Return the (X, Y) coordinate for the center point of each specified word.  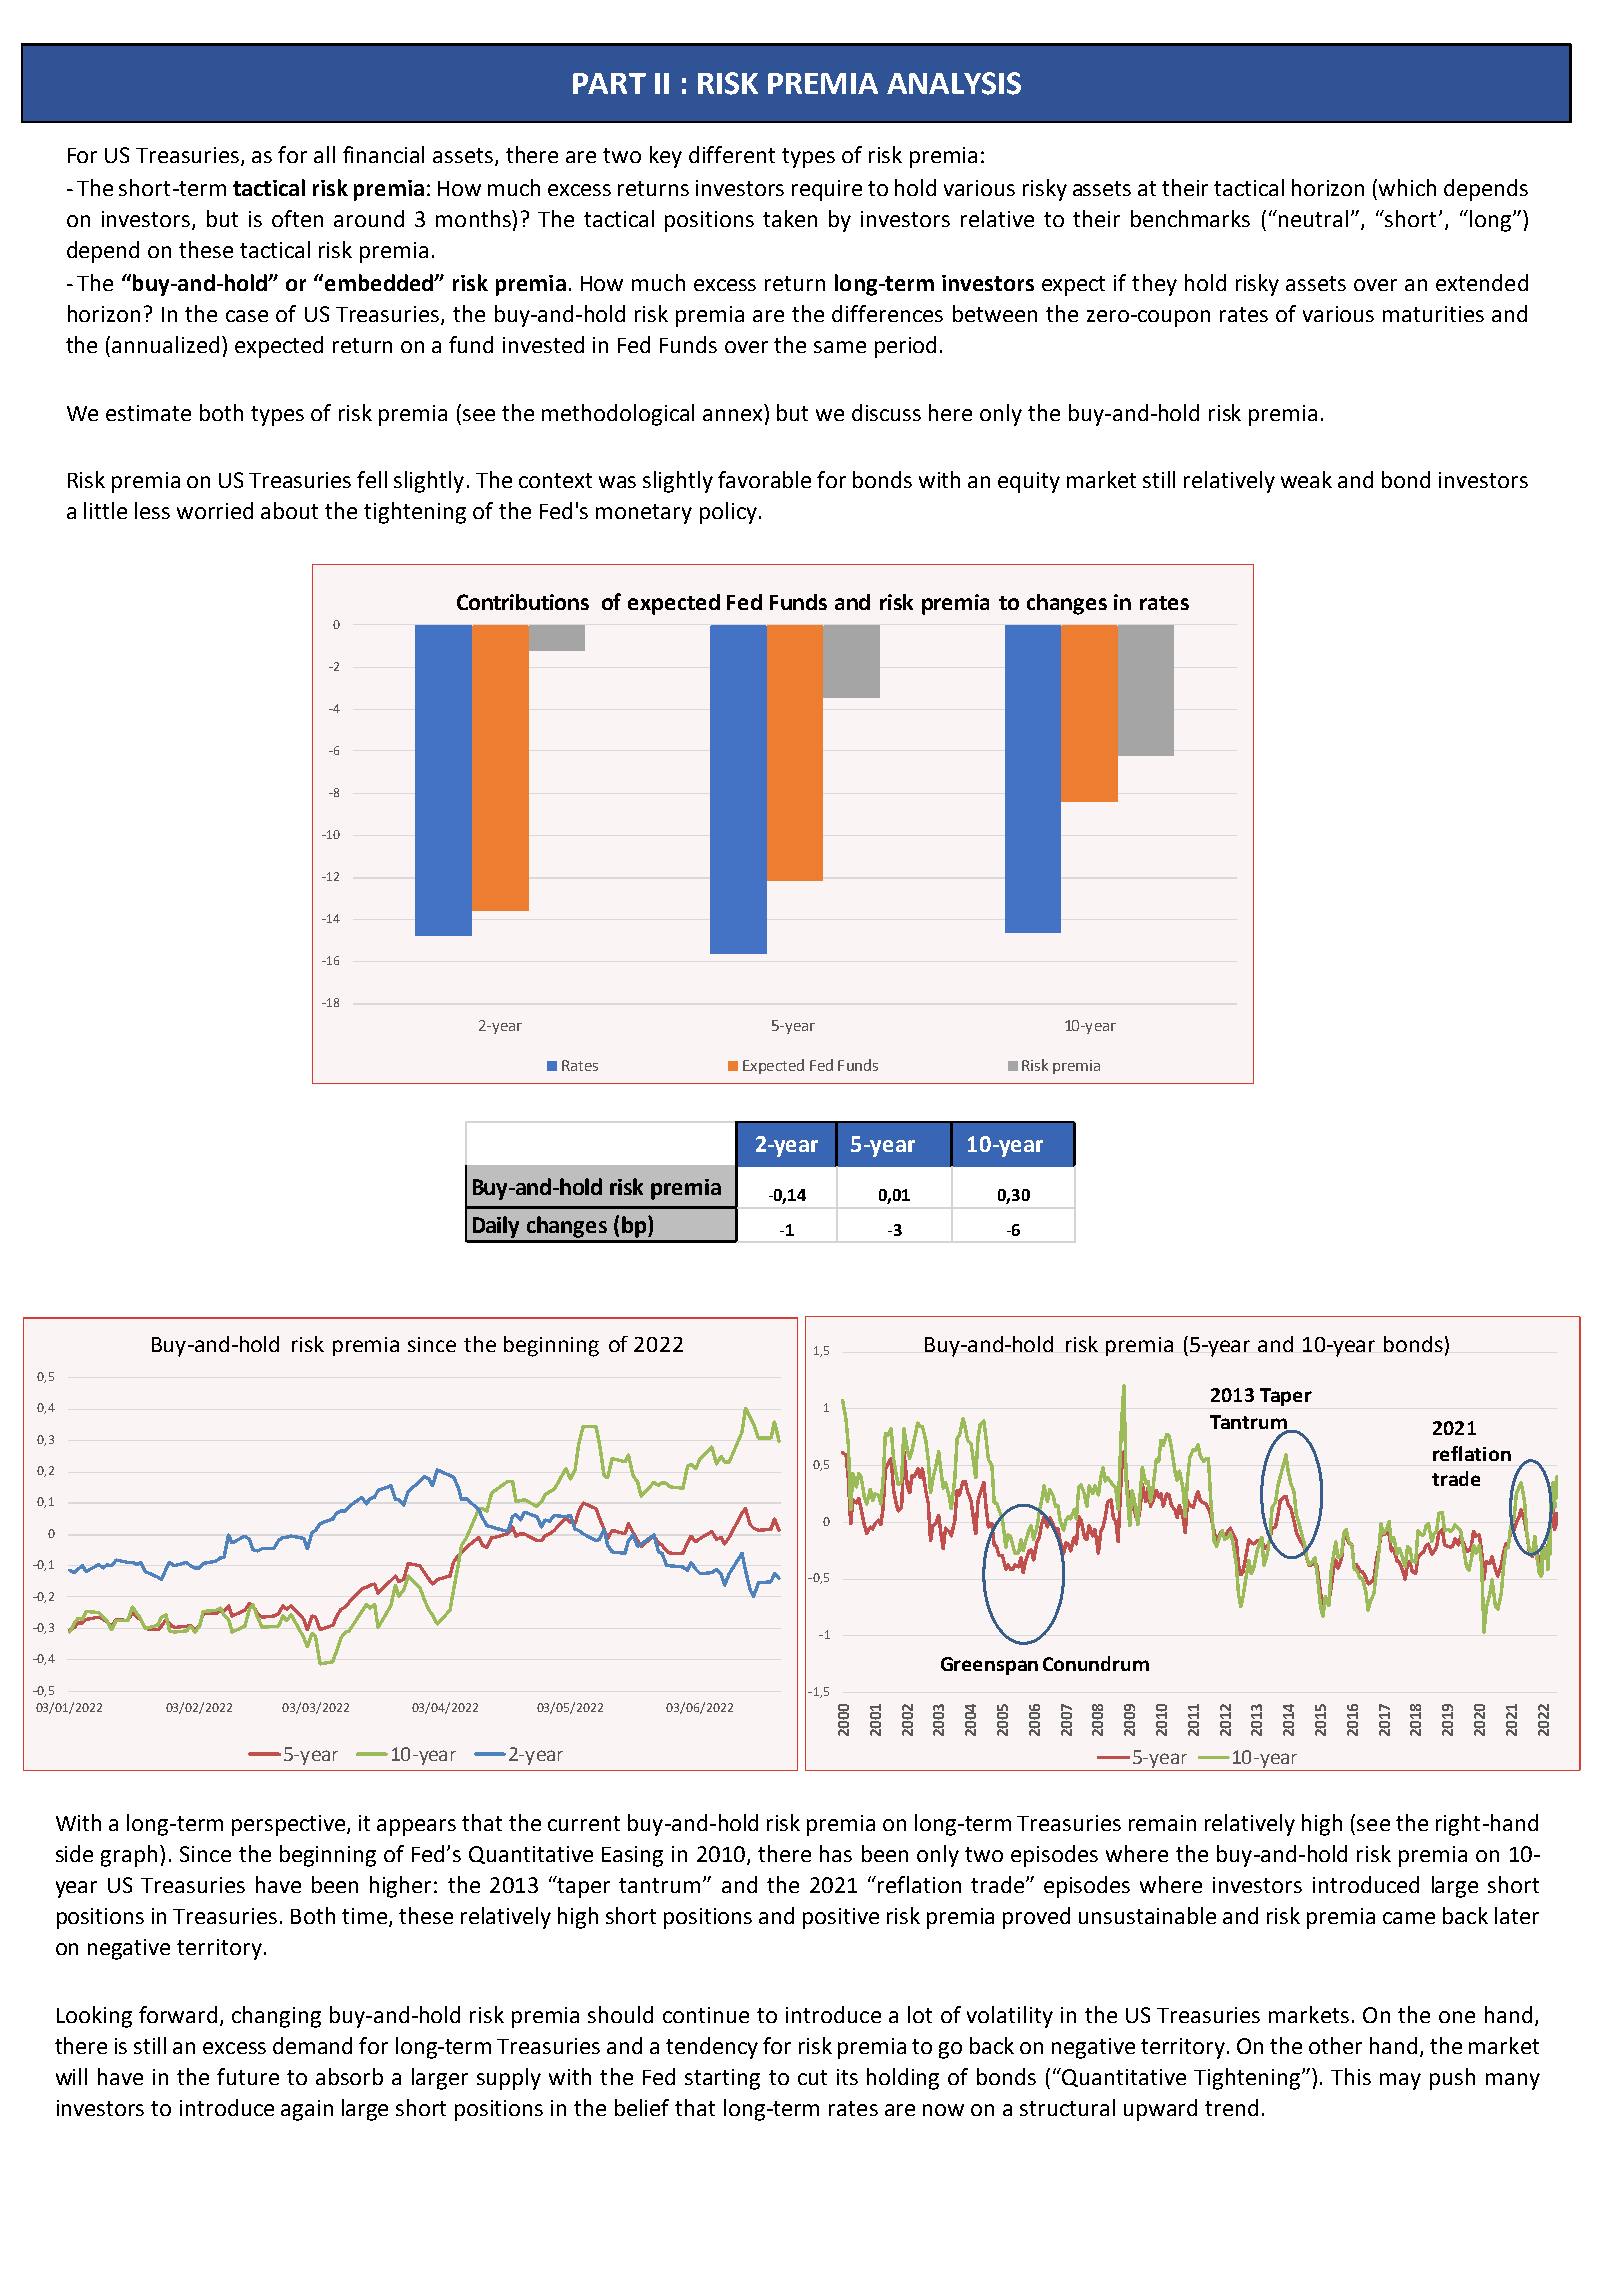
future (248, 2076)
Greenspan (989, 1666)
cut (812, 2077)
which (1407, 187)
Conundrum (1096, 1663)
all (324, 154)
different (732, 154)
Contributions (523, 602)
